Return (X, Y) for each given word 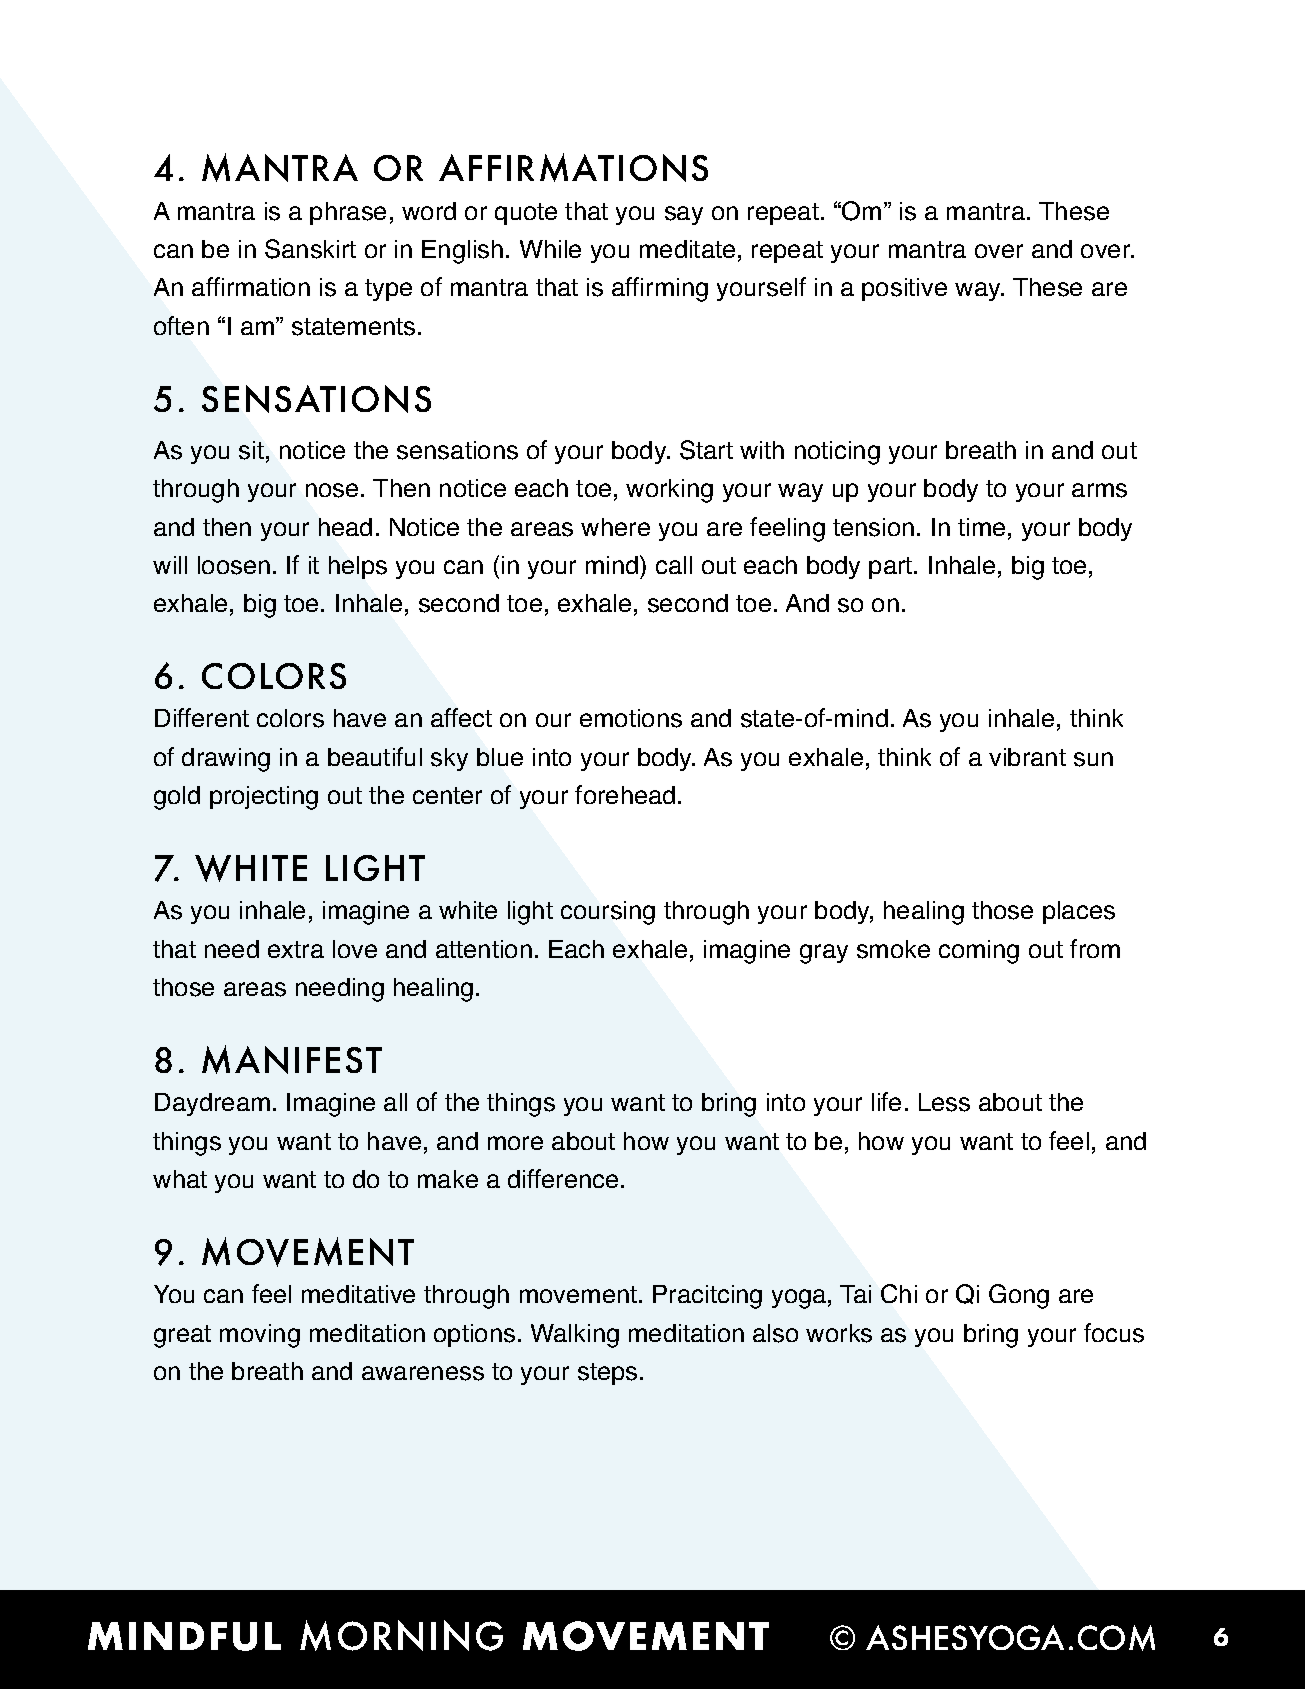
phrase (348, 213)
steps (607, 1374)
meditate (687, 249)
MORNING (401, 1635)
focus (1114, 1333)
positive (904, 289)
